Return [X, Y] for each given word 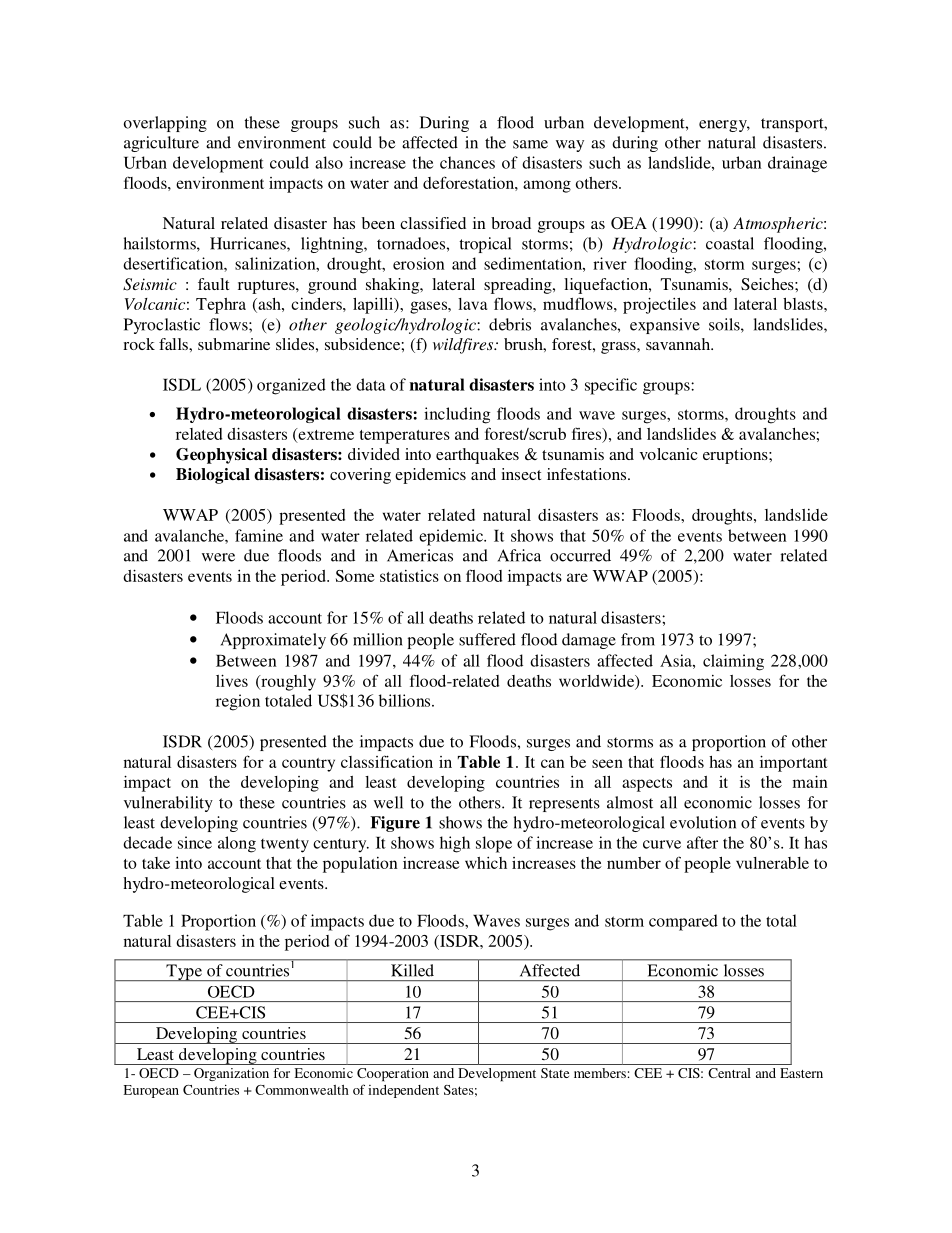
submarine [234, 344]
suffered [487, 639]
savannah [679, 344]
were [218, 557]
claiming [733, 662]
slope [494, 844]
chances [467, 162]
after [702, 842]
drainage [797, 164]
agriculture [161, 144]
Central [729, 1073]
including [457, 415]
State [555, 1073]
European [151, 1091]
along [237, 844]
